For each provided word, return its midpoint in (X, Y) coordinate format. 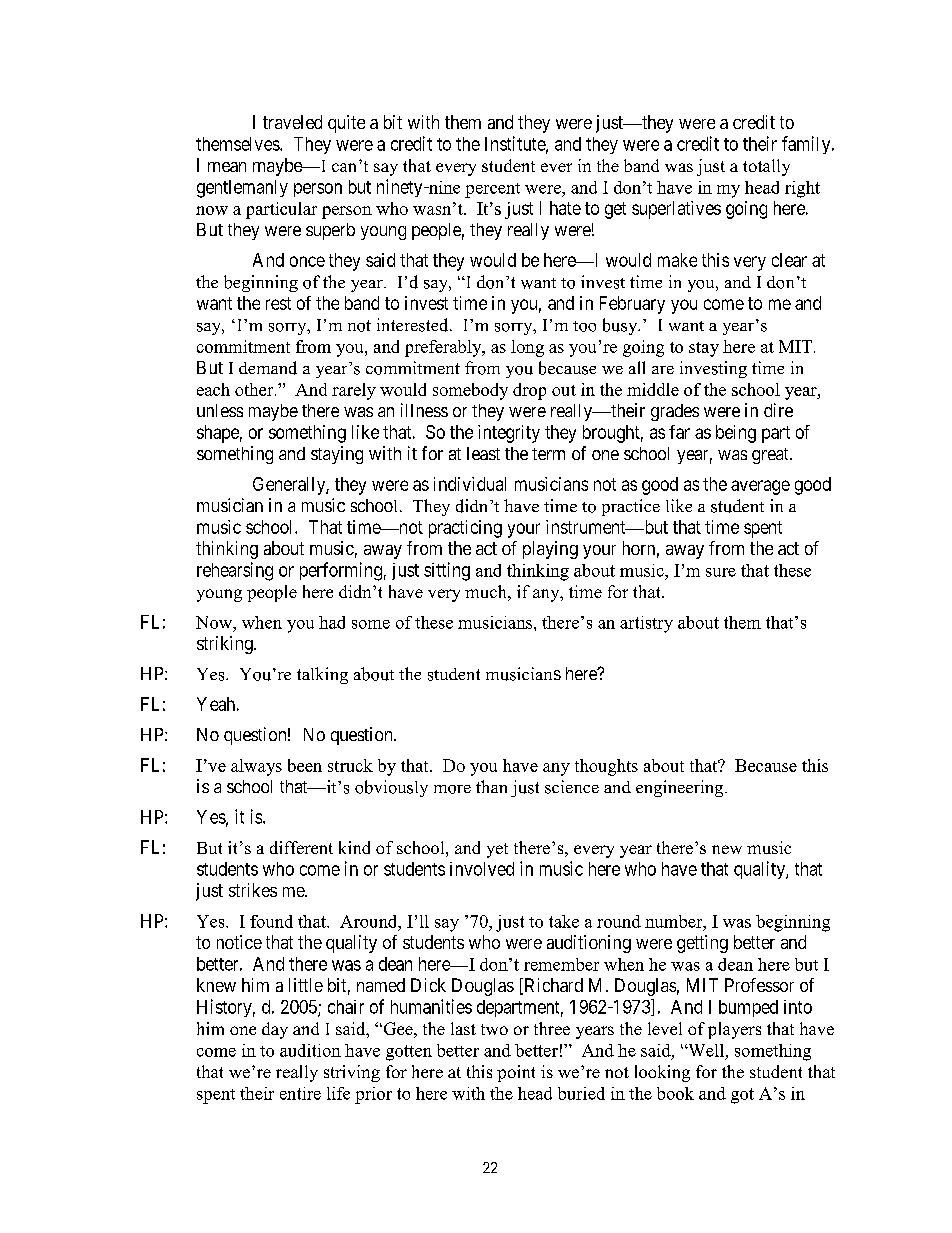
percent (492, 190)
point (516, 1073)
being (736, 434)
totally (766, 167)
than (491, 786)
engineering (681, 788)
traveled (292, 122)
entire (300, 1093)
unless (220, 410)
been (305, 765)
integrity (509, 434)
